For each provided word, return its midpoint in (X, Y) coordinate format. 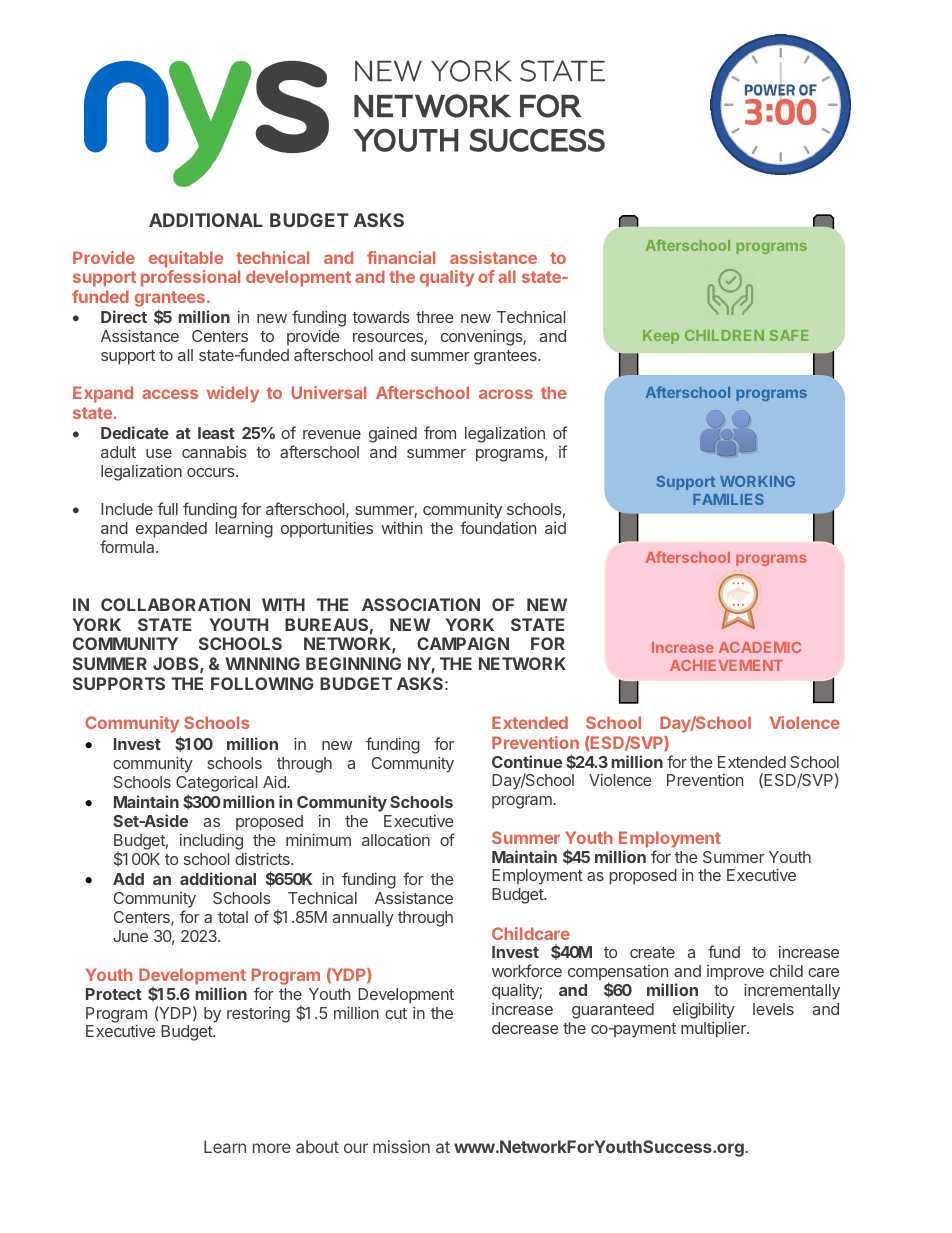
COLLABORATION (175, 604)
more (272, 1148)
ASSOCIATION (421, 604)
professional (190, 278)
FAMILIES (728, 499)
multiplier (714, 1029)
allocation (396, 840)
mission (401, 1146)
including (211, 841)
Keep (661, 337)
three (435, 317)
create (652, 952)
